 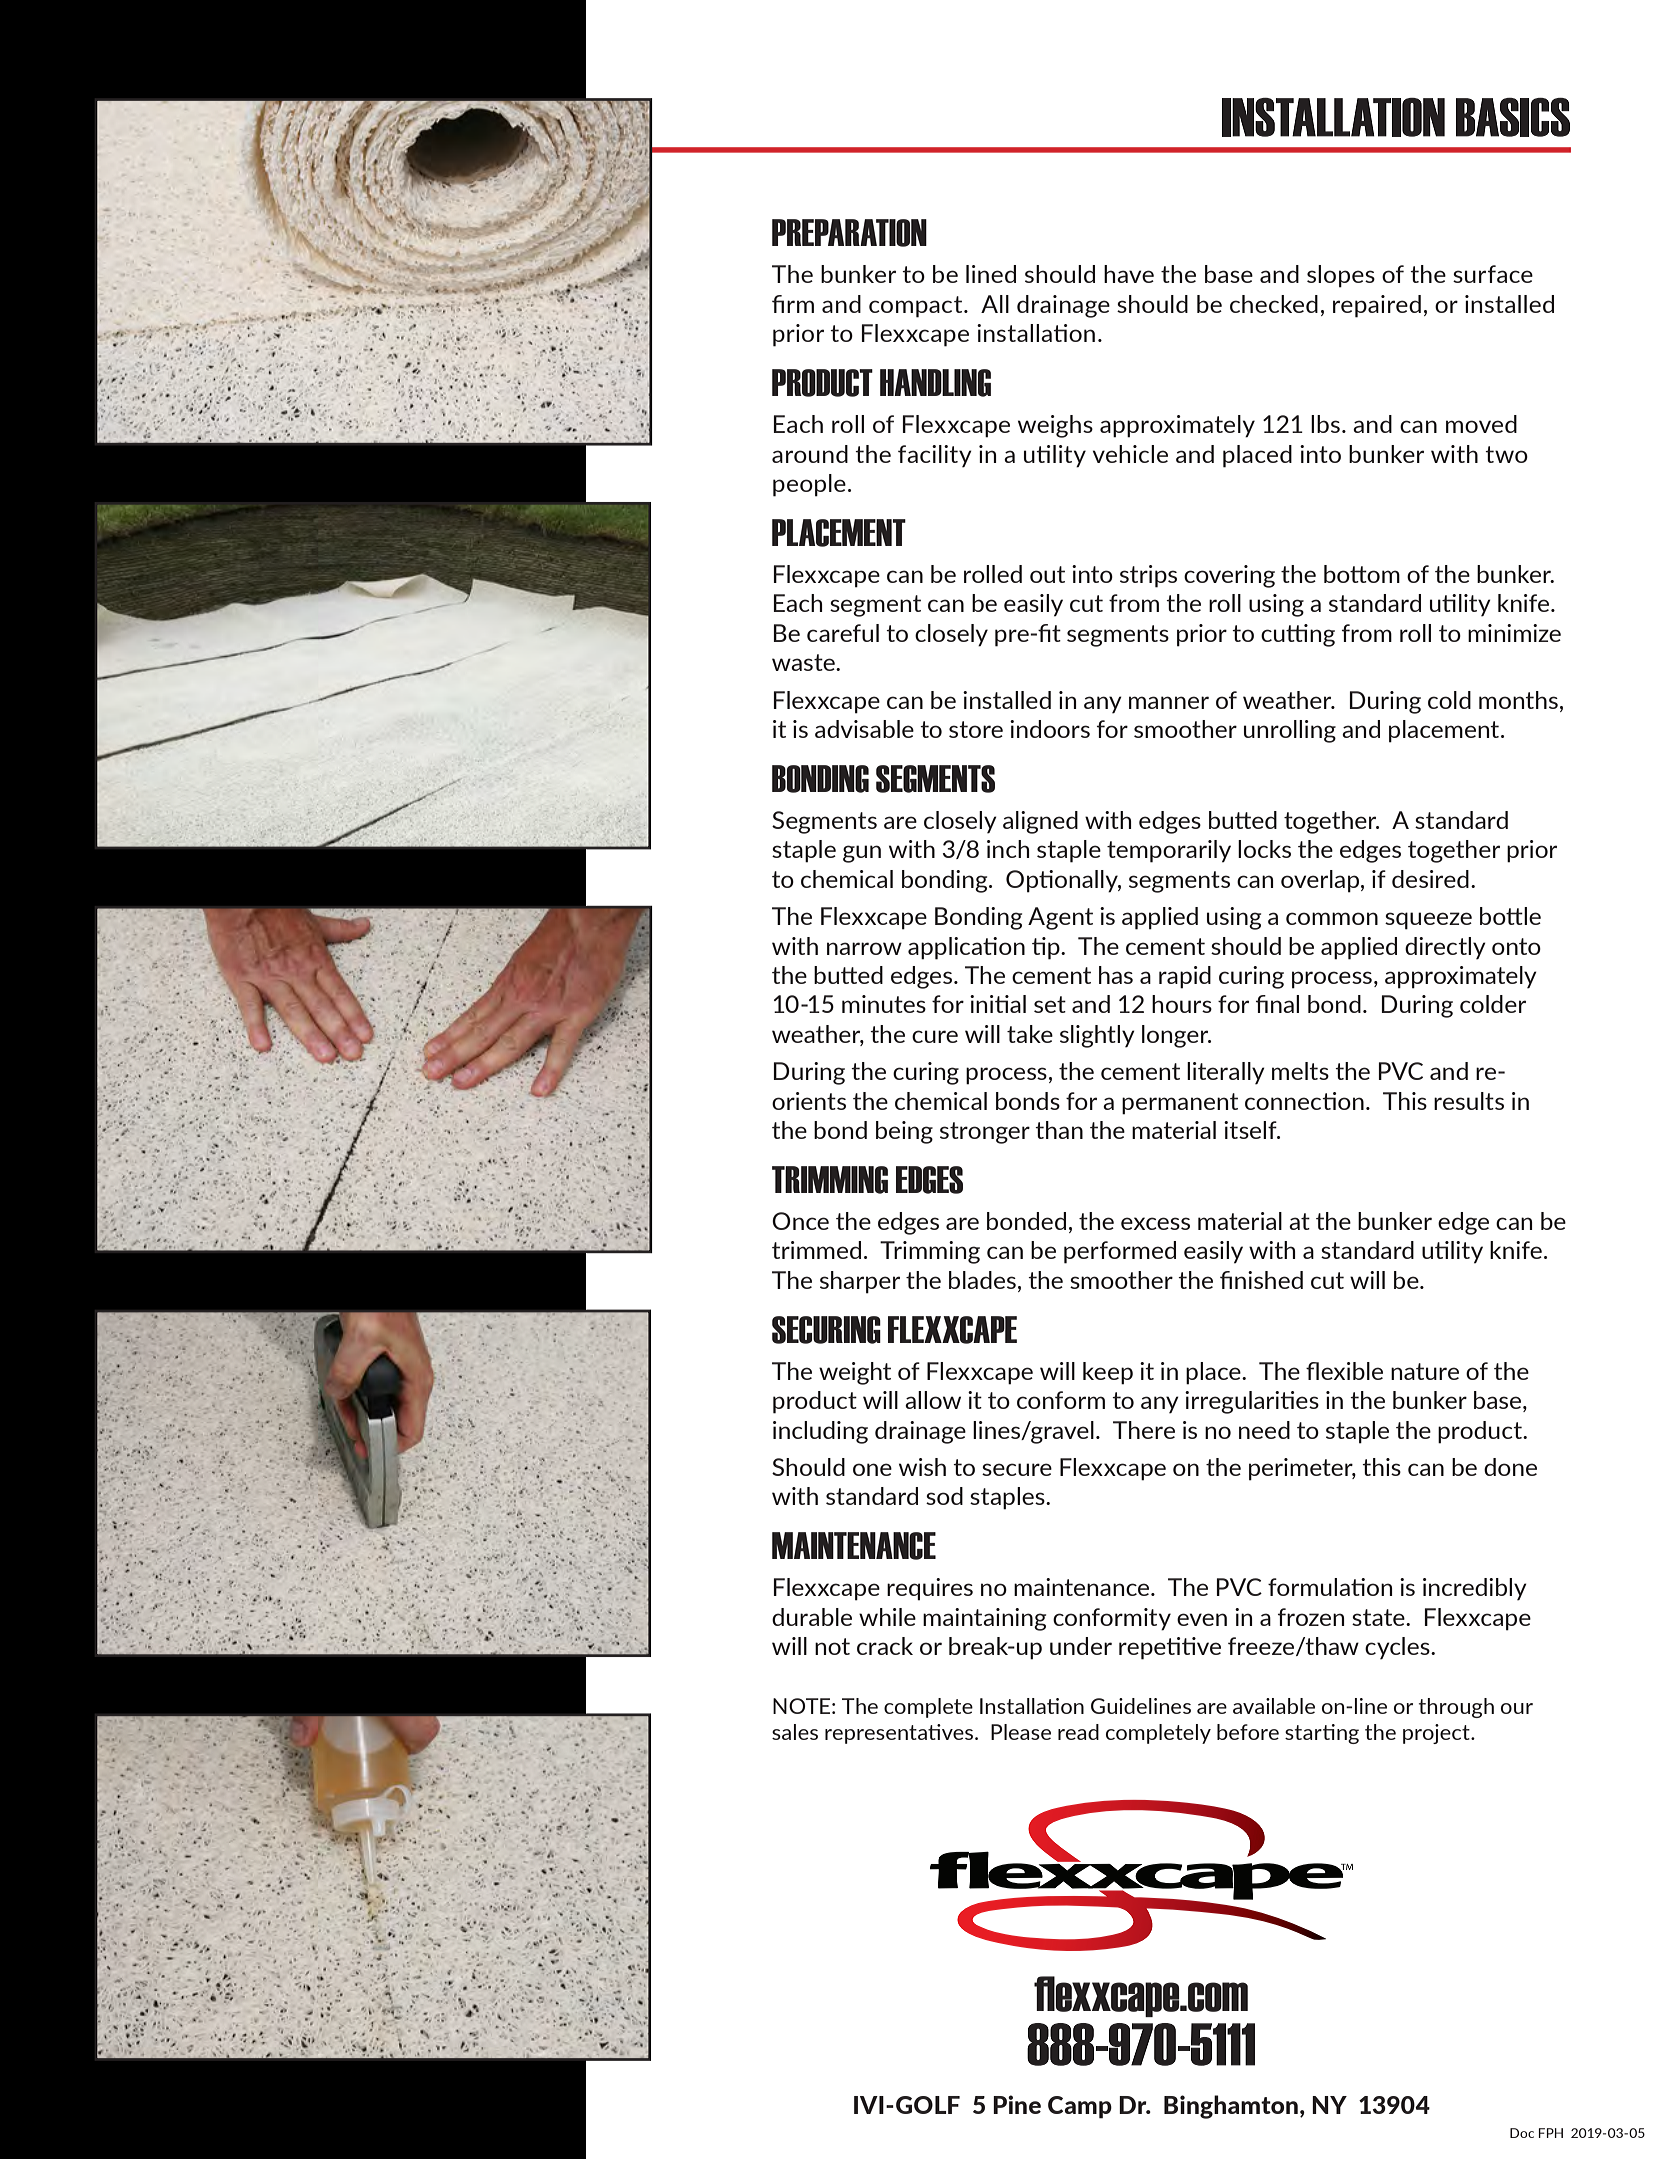 I want to click on results, so click(x=1469, y=1101).
